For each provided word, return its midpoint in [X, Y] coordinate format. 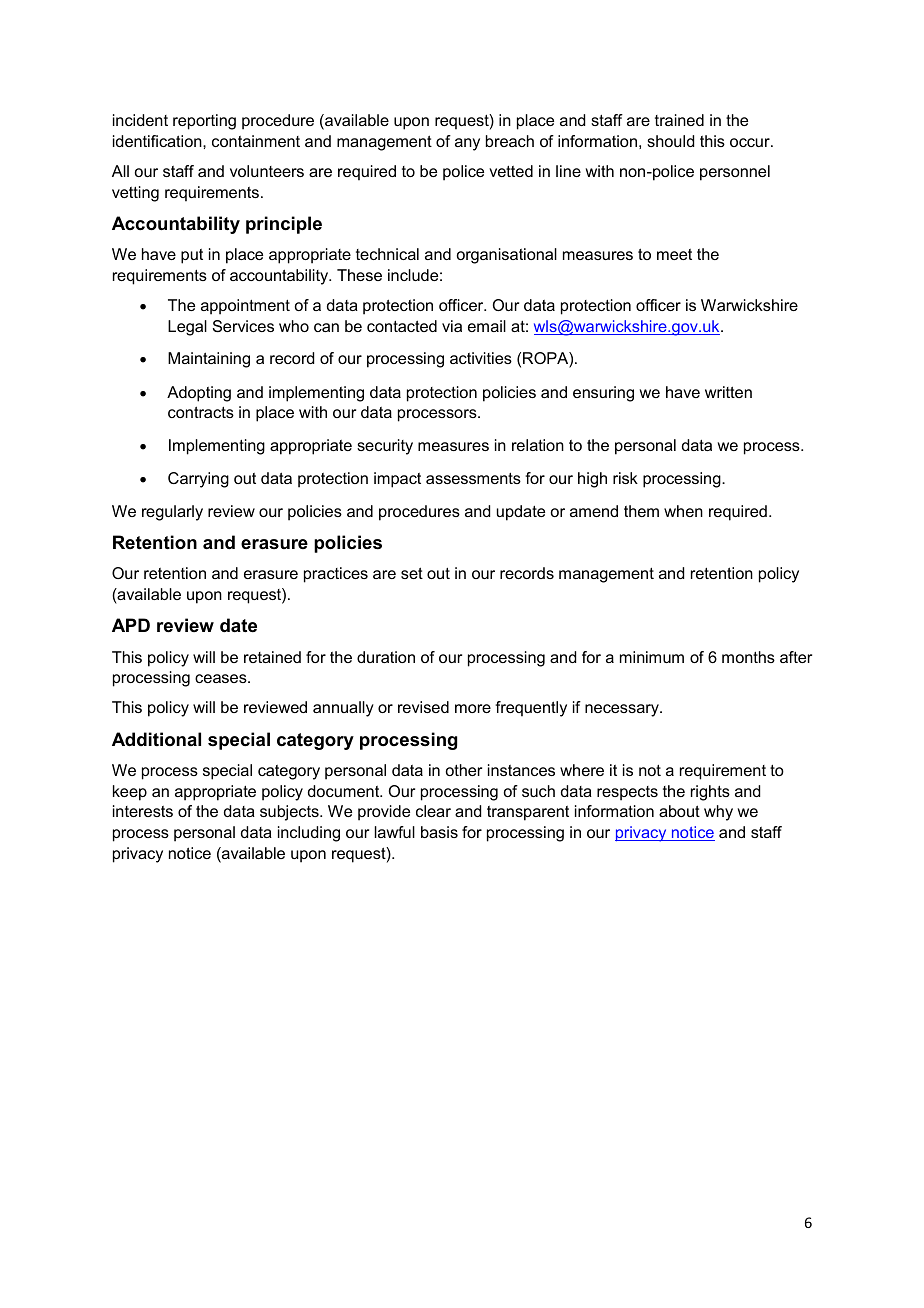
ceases [222, 678]
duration [386, 657]
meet [674, 254]
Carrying [198, 480]
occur [751, 142]
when [683, 511]
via [452, 326]
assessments [473, 478]
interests [143, 811]
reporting [204, 122]
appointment [245, 307]
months [748, 657]
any [467, 144]
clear [433, 811]
